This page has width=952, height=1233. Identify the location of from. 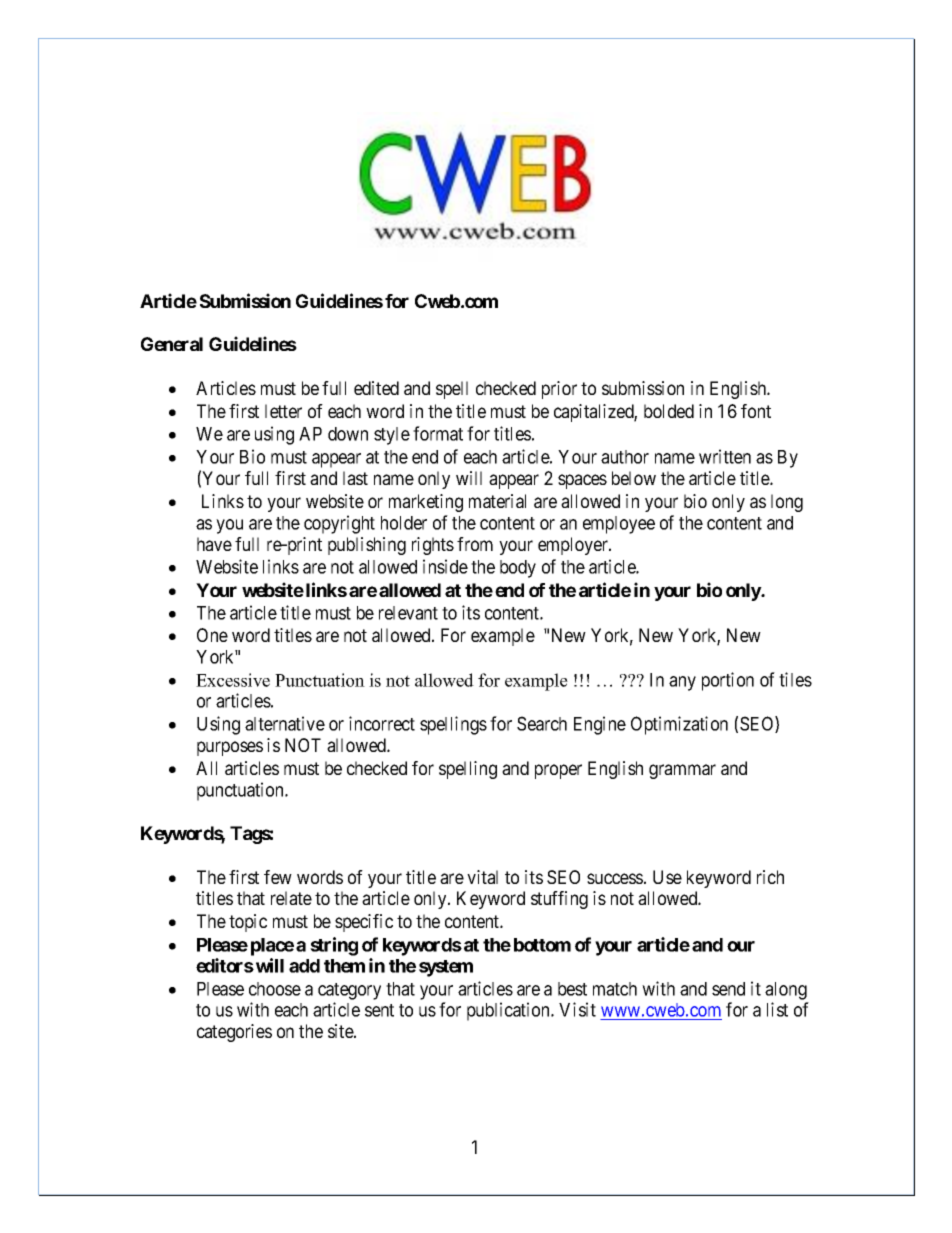
(475, 544).
